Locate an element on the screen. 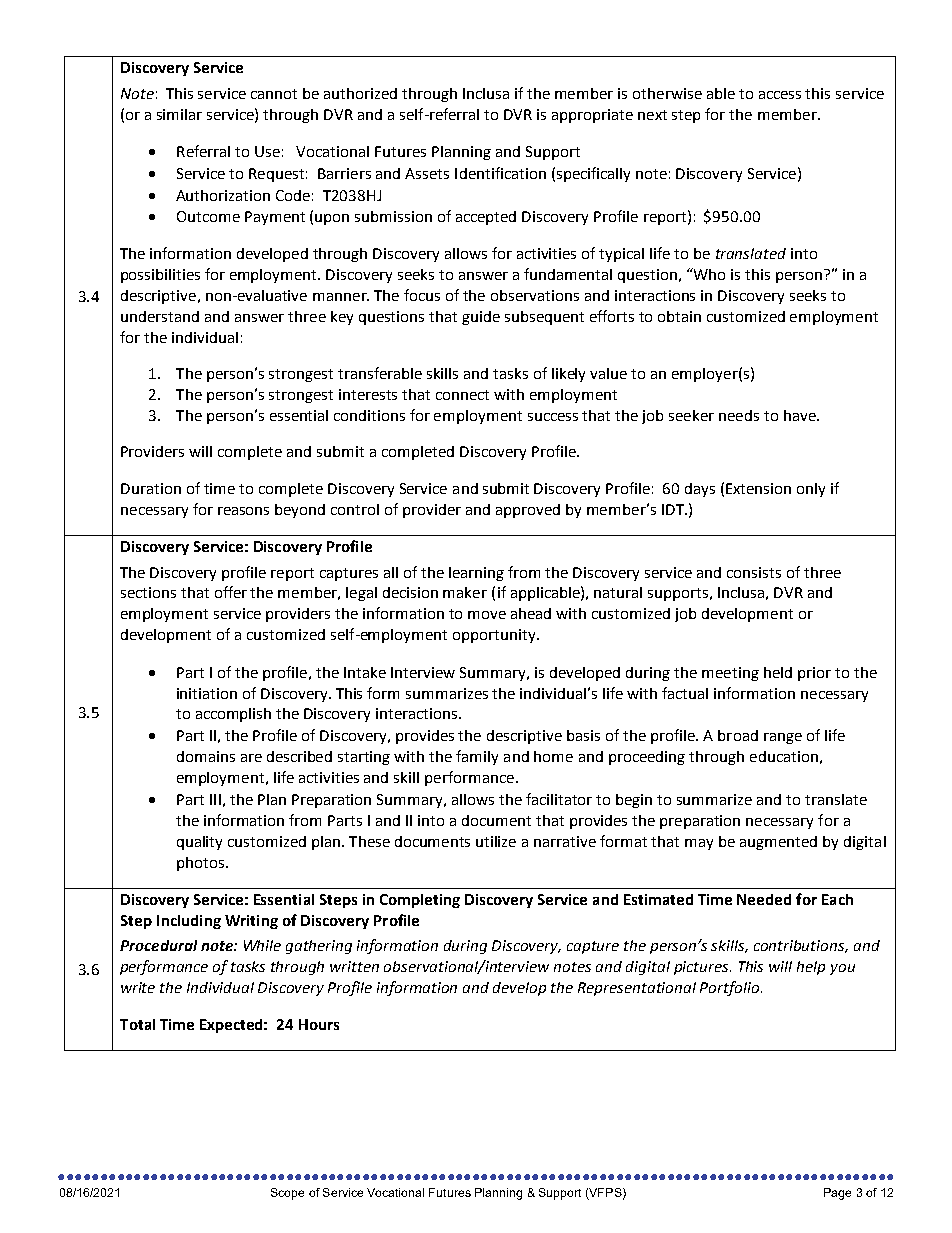 The height and width of the screenshot is (1233, 952). held is located at coordinates (778, 672).
